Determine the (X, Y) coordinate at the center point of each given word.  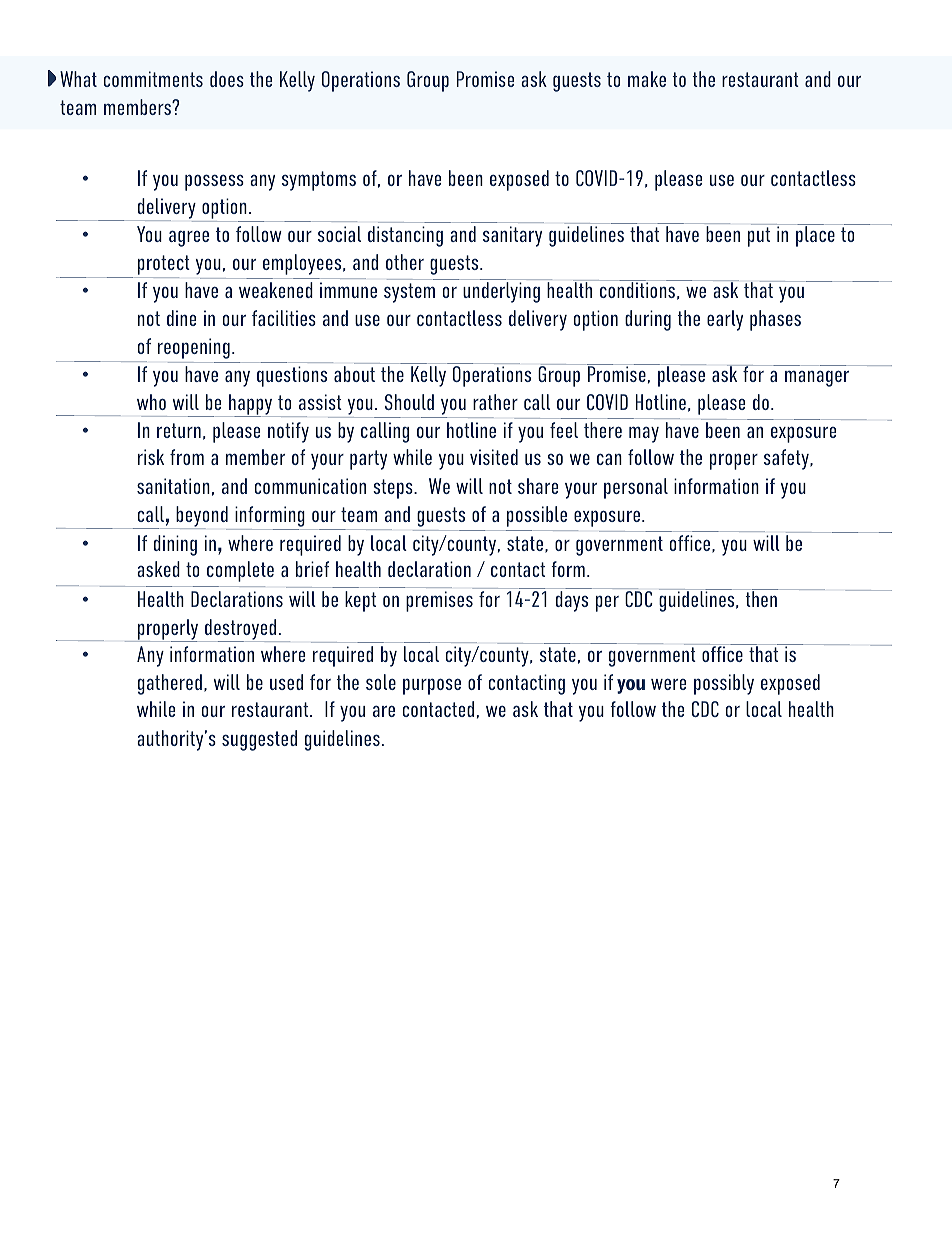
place (815, 236)
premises (439, 601)
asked (158, 569)
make (647, 79)
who (151, 402)
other (405, 262)
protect (163, 266)
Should (409, 402)
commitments (153, 79)
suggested (259, 740)
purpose (432, 686)
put (759, 237)
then (761, 598)
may (644, 434)
